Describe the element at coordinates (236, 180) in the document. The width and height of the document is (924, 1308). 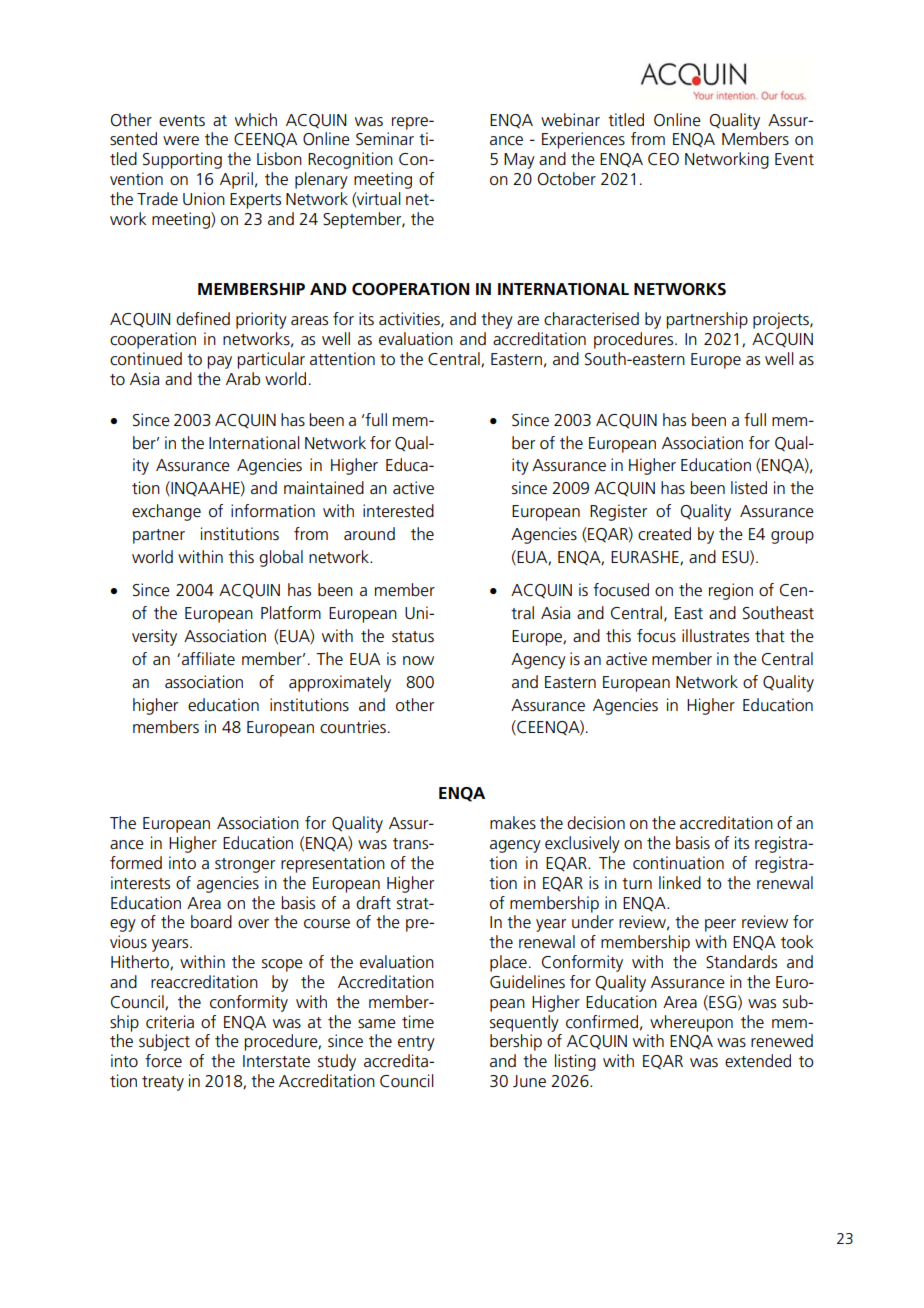
I see `April` at that location.
